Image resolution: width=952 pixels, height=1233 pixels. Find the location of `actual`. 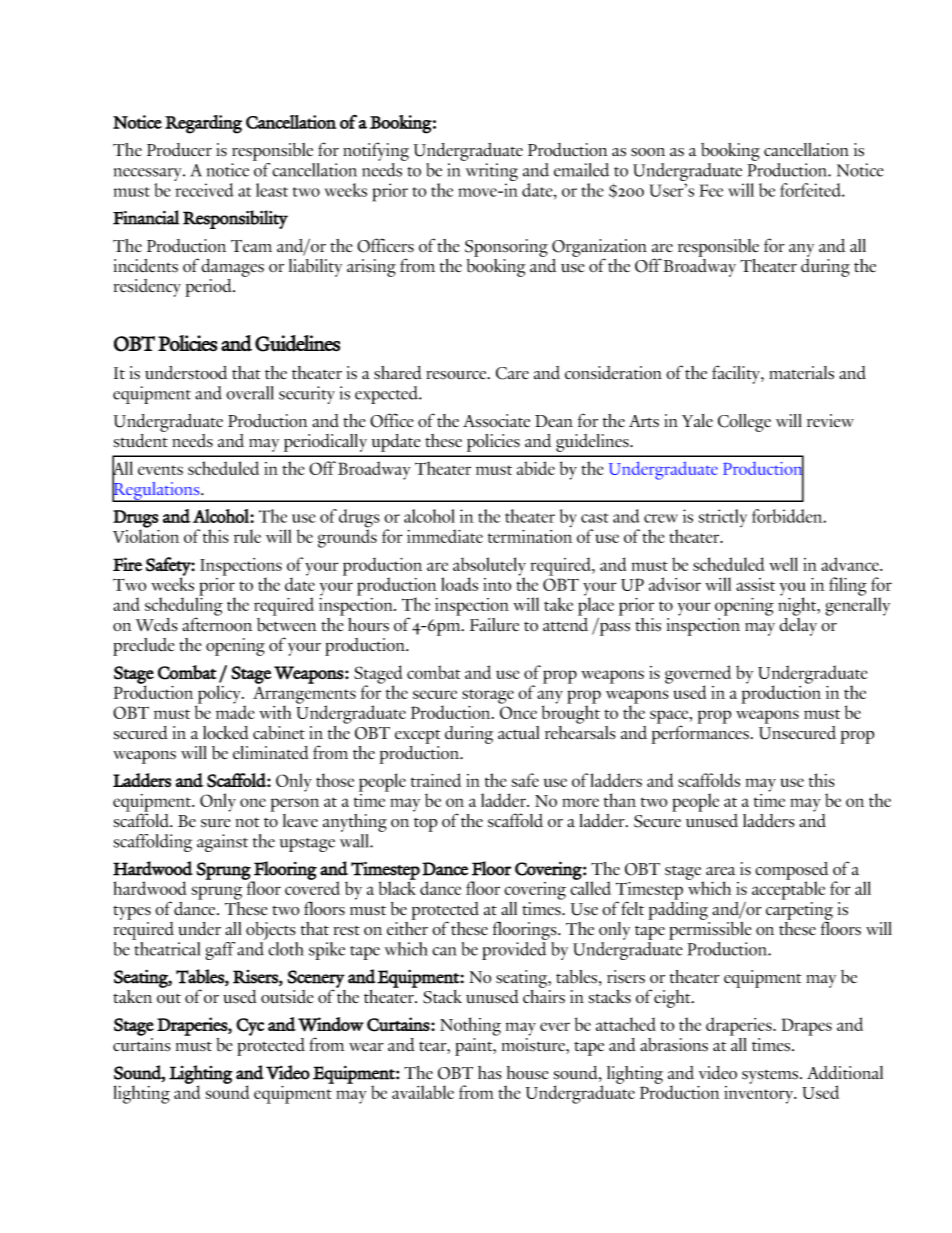

actual is located at coordinates (518, 733).
